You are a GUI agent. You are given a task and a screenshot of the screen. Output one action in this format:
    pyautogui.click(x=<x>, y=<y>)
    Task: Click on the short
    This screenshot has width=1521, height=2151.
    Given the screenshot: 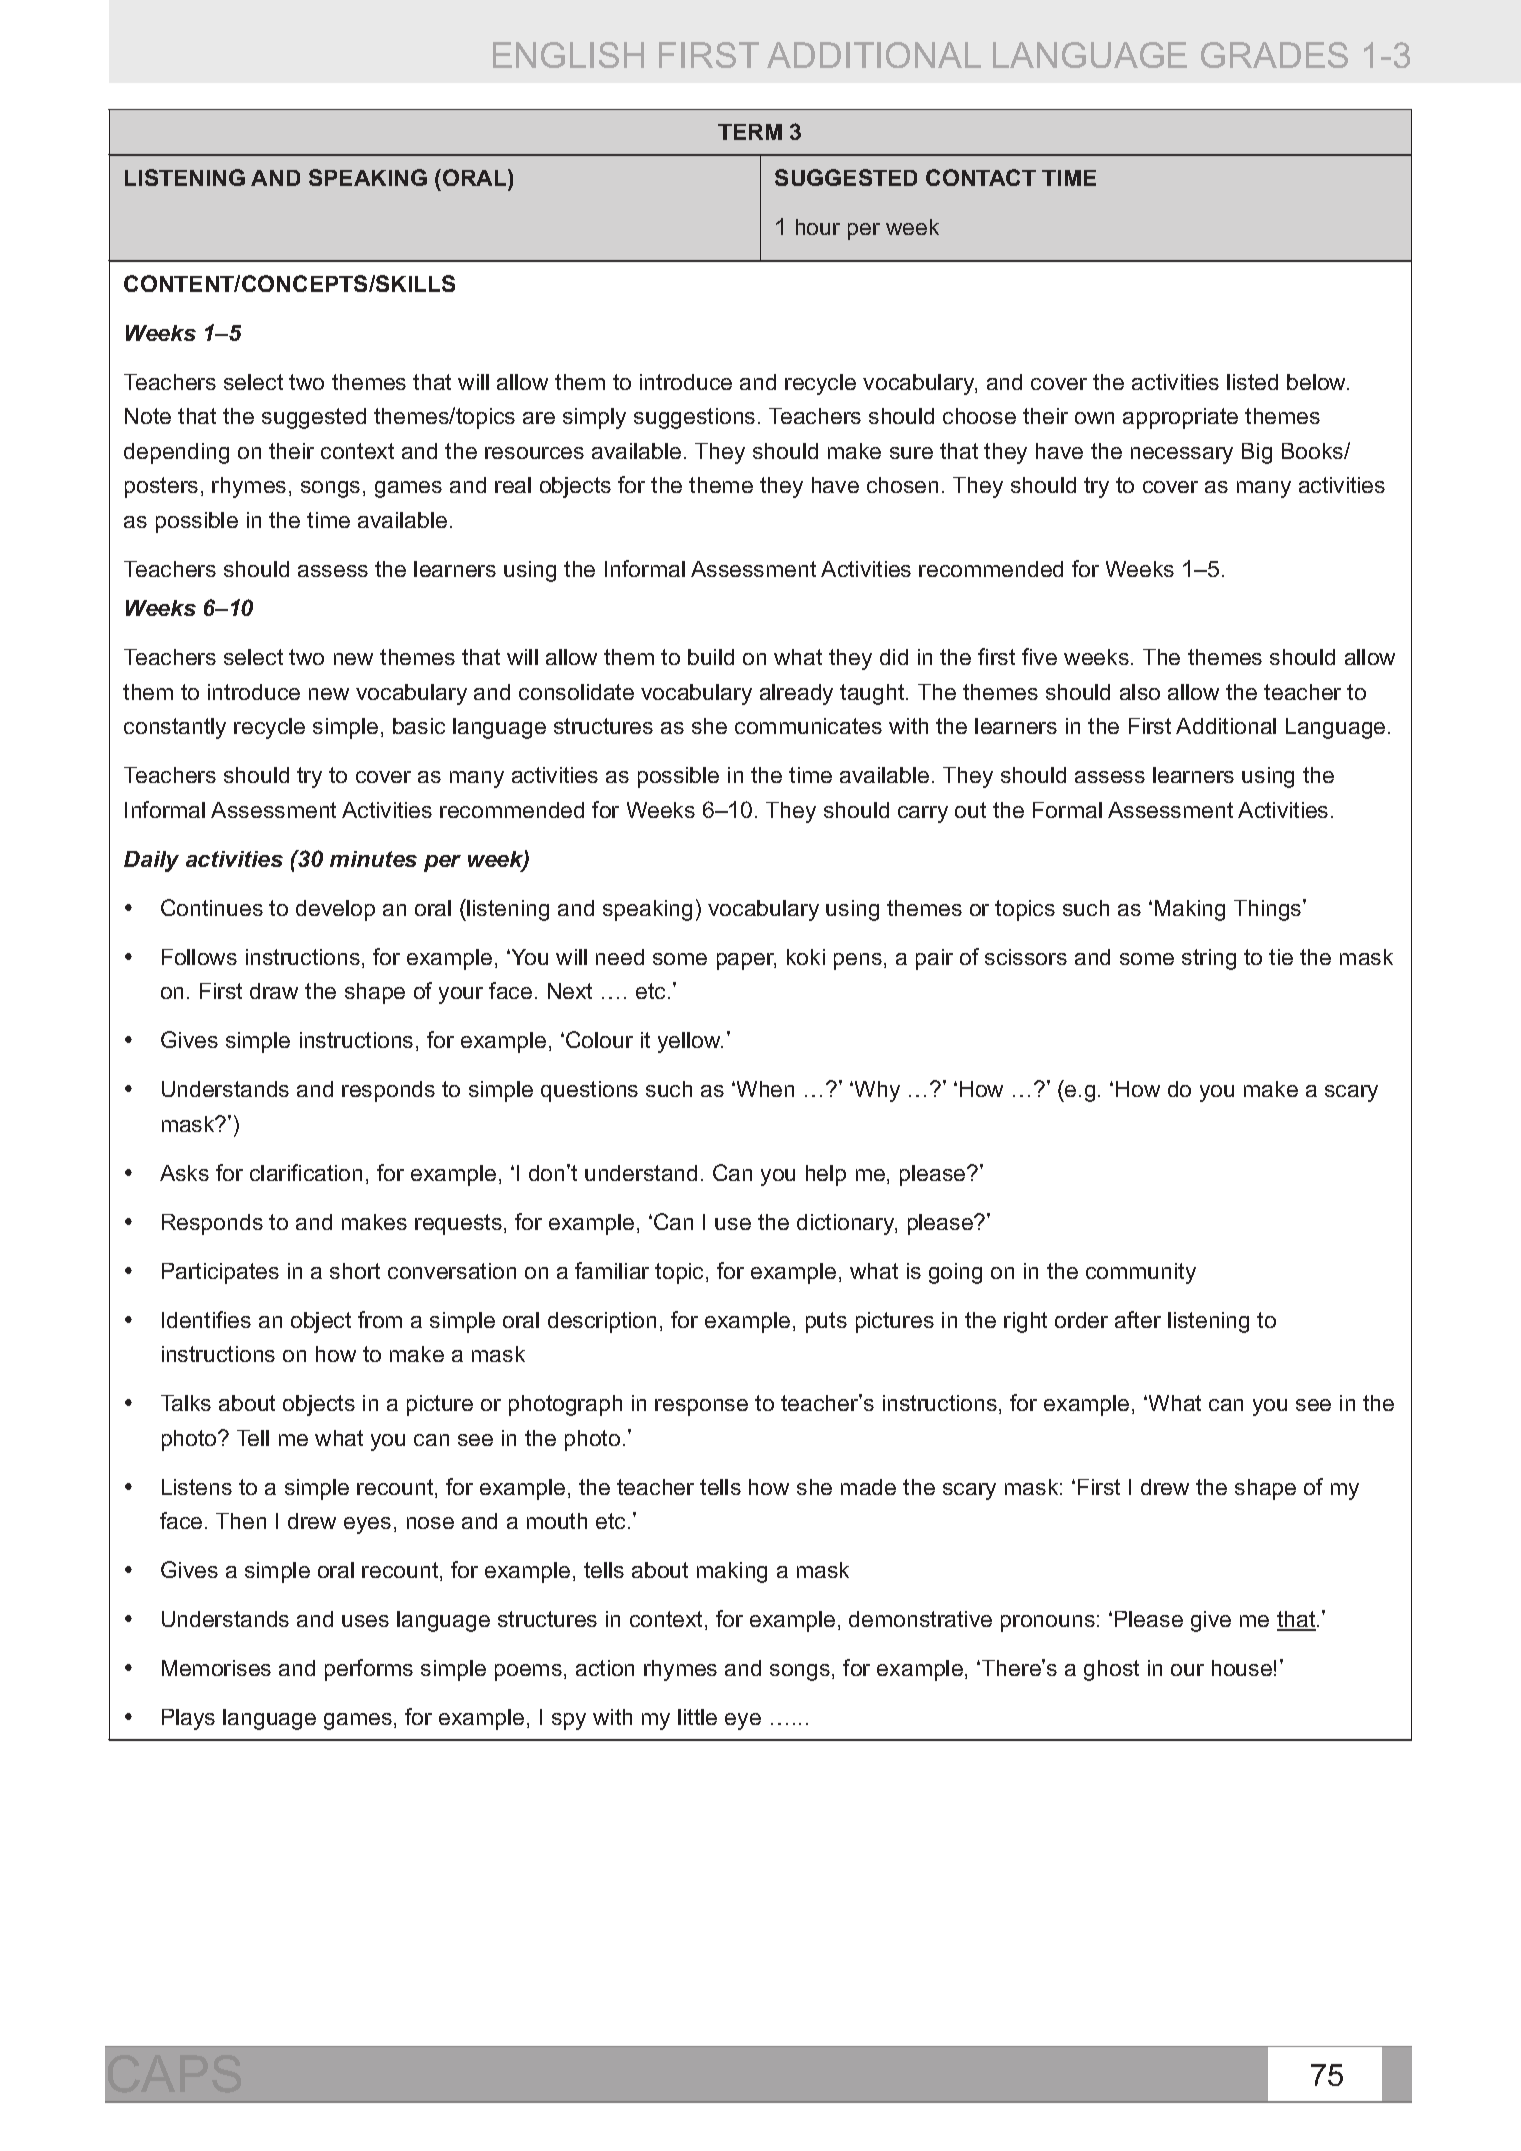 What is the action you would take?
    pyautogui.click(x=355, y=1271)
